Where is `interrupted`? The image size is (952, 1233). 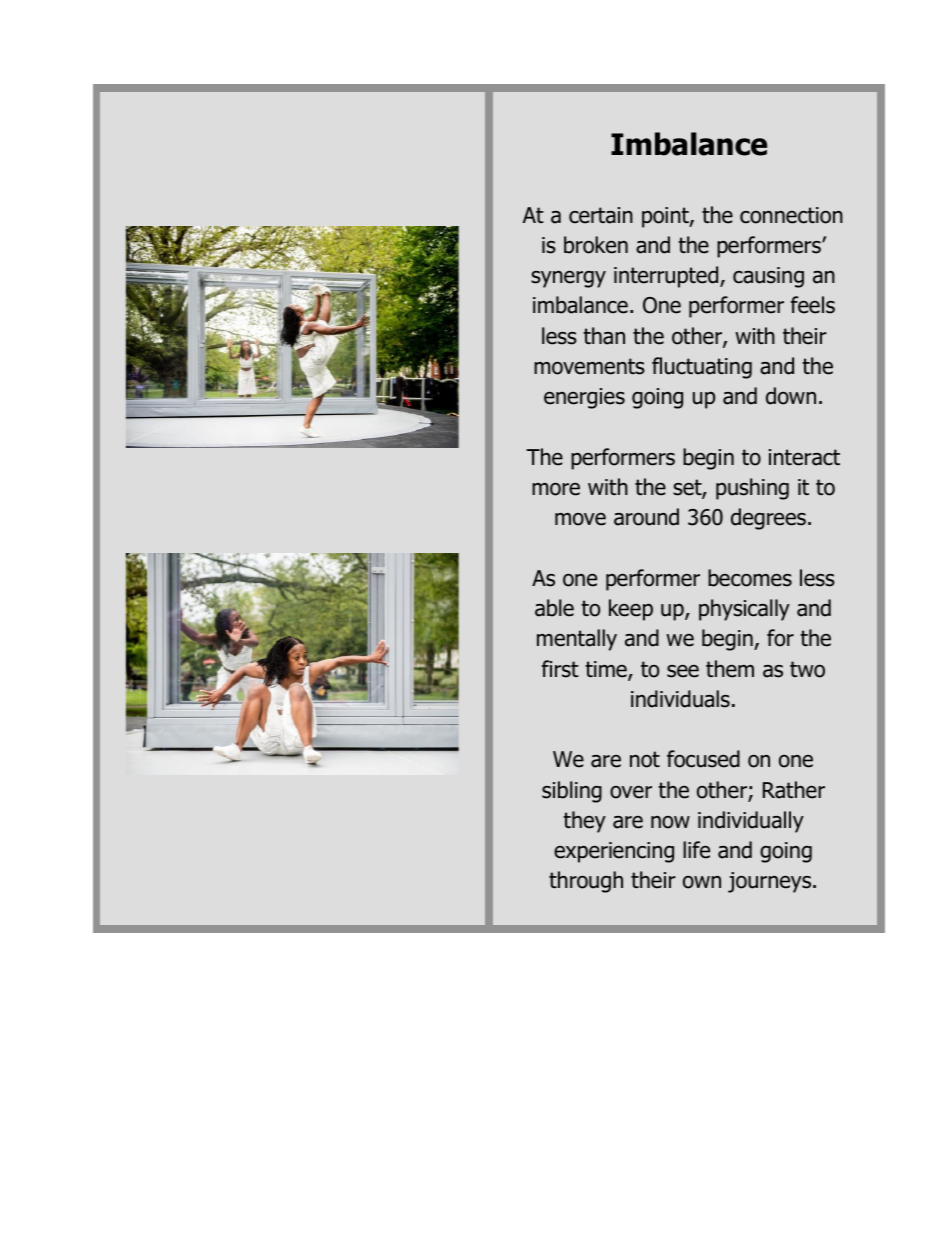
interrupted is located at coordinates (667, 277).
